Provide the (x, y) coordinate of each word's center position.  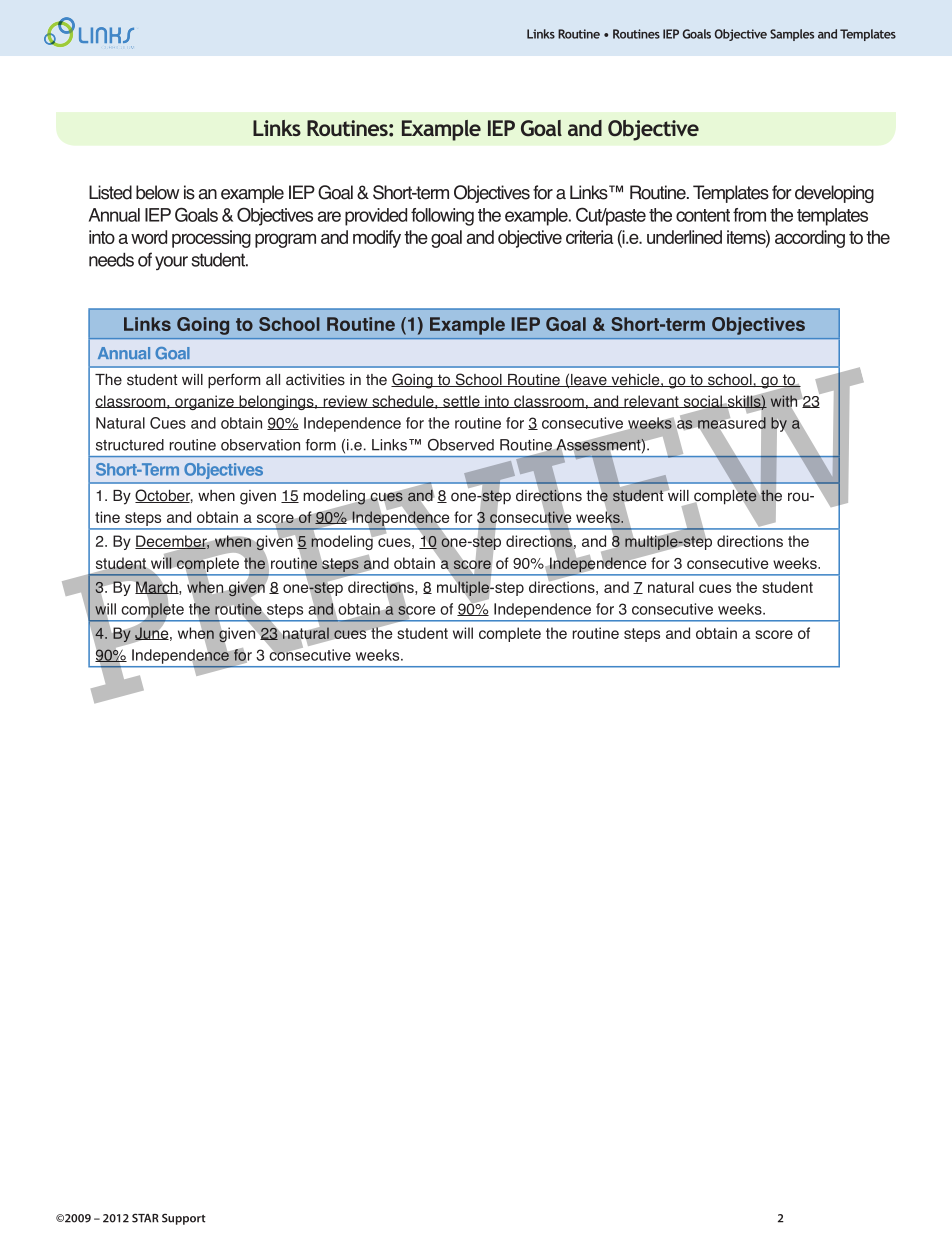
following (442, 217)
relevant (651, 401)
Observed (461, 445)
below (157, 192)
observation (260, 445)
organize (204, 402)
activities (315, 380)
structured (130, 445)
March (157, 587)
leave (589, 380)
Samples (792, 35)
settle (461, 401)
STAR (145, 1218)
